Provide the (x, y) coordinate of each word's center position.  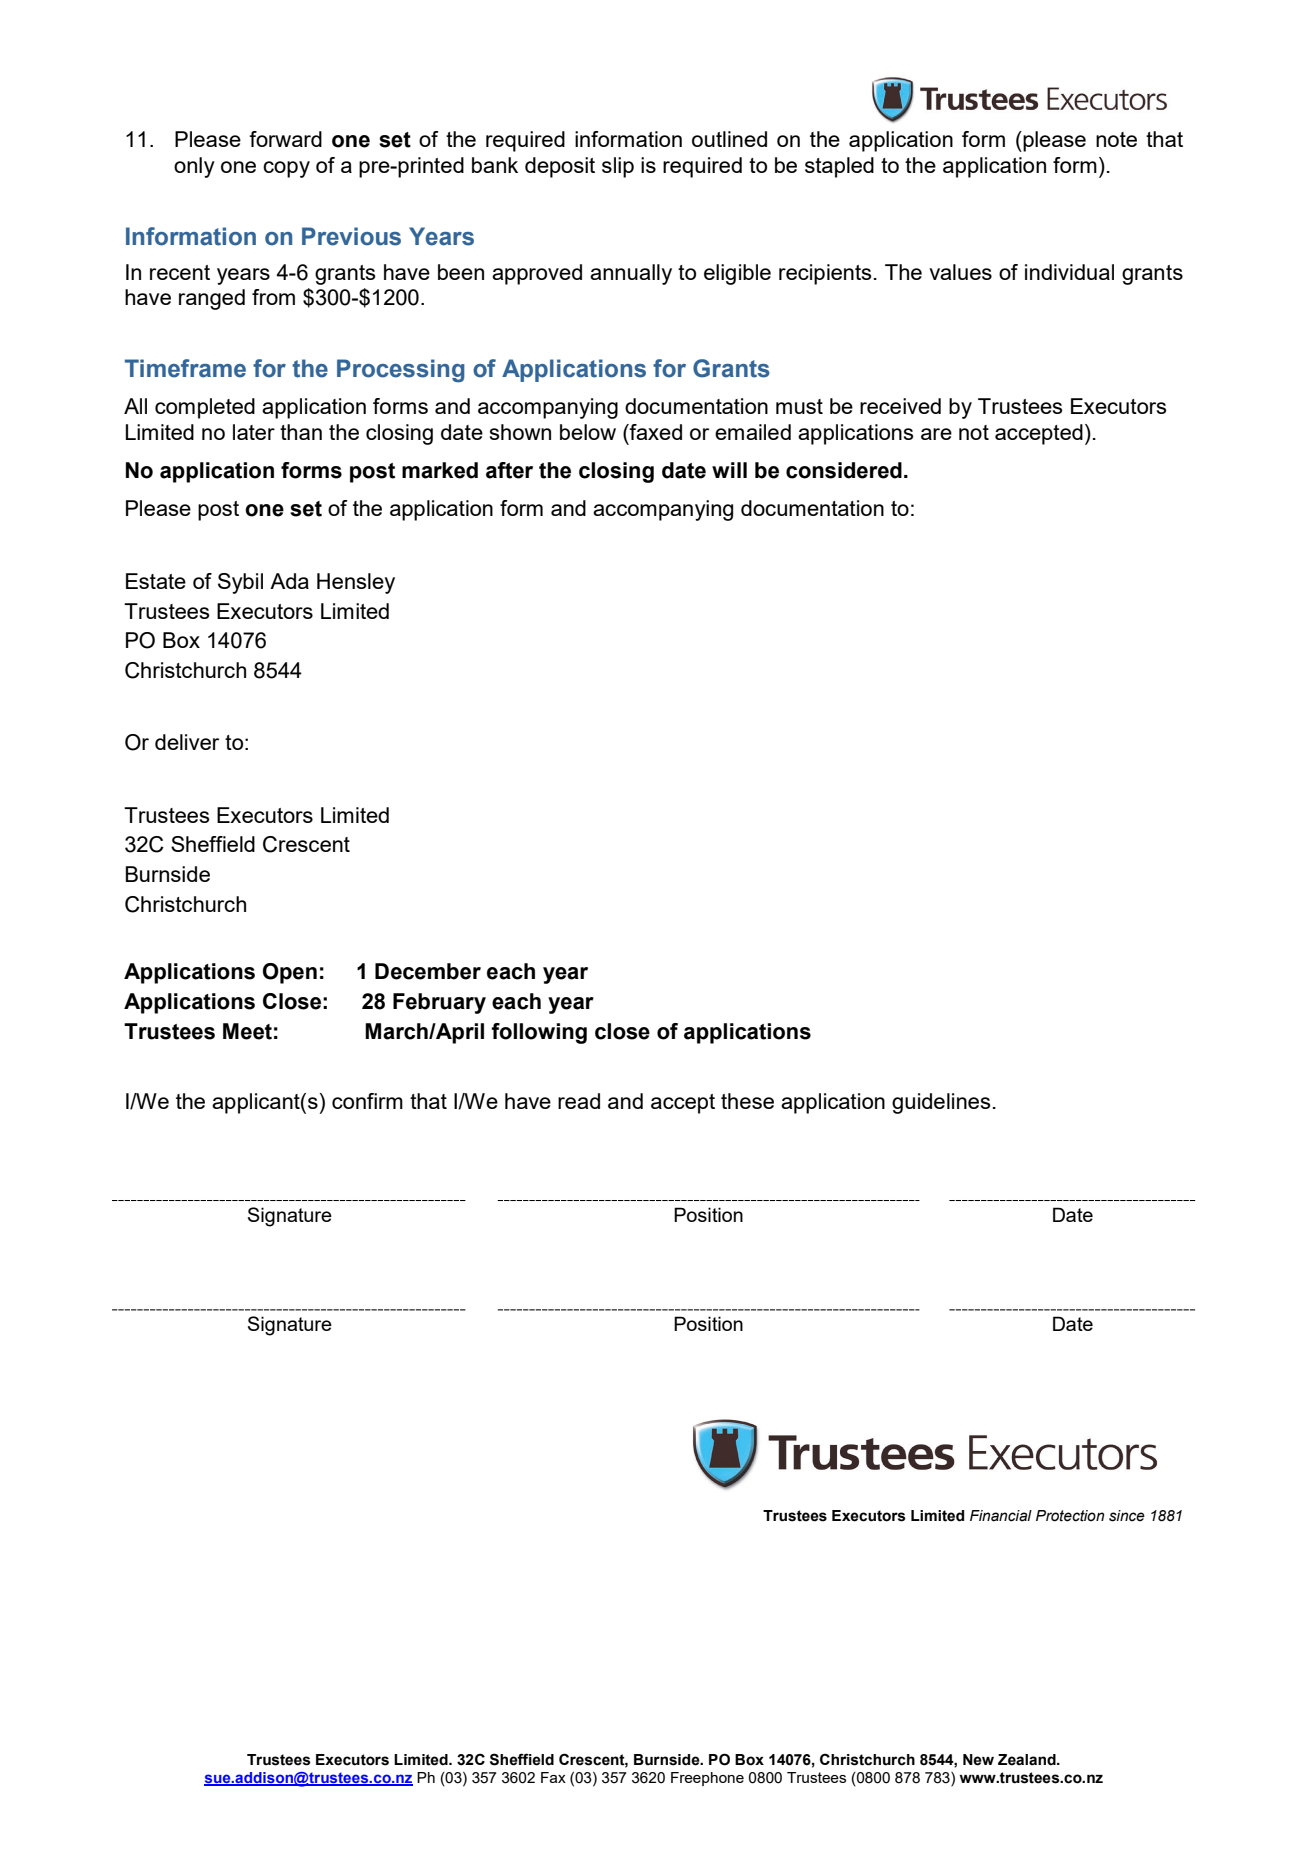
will (729, 470)
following (539, 1033)
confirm (367, 1101)
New (978, 1760)
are (936, 434)
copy (286, 169)
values (960, 272)
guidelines (941, 1103)
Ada (289, 581)
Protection (1070, 1516)
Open (290, 973)
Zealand (1028, 1760)
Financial (1001, 1516)
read (579, 1101)
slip (618, 167)
